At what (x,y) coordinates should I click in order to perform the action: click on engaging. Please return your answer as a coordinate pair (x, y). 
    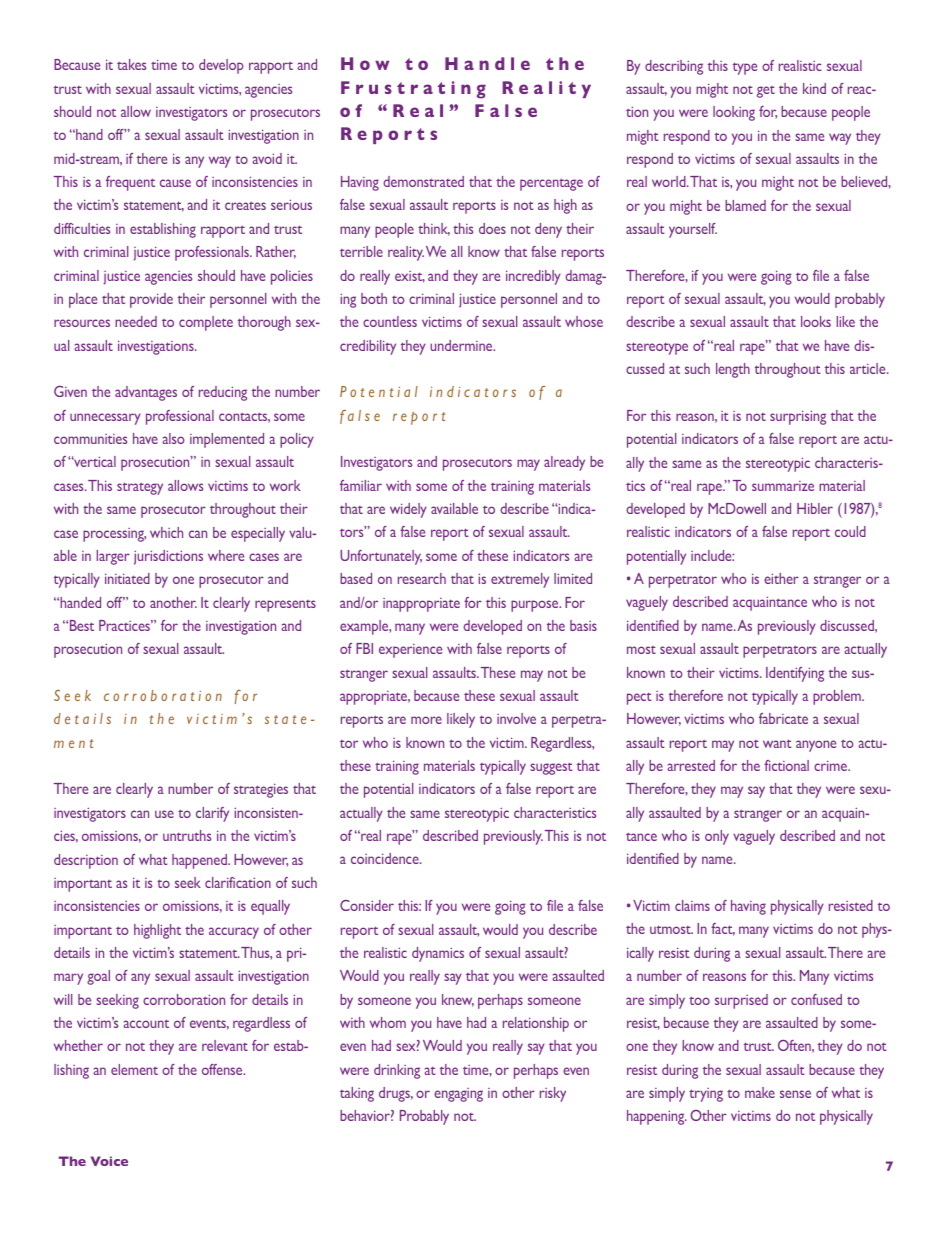
    Looking at the image, I should click on (458, 1095).
